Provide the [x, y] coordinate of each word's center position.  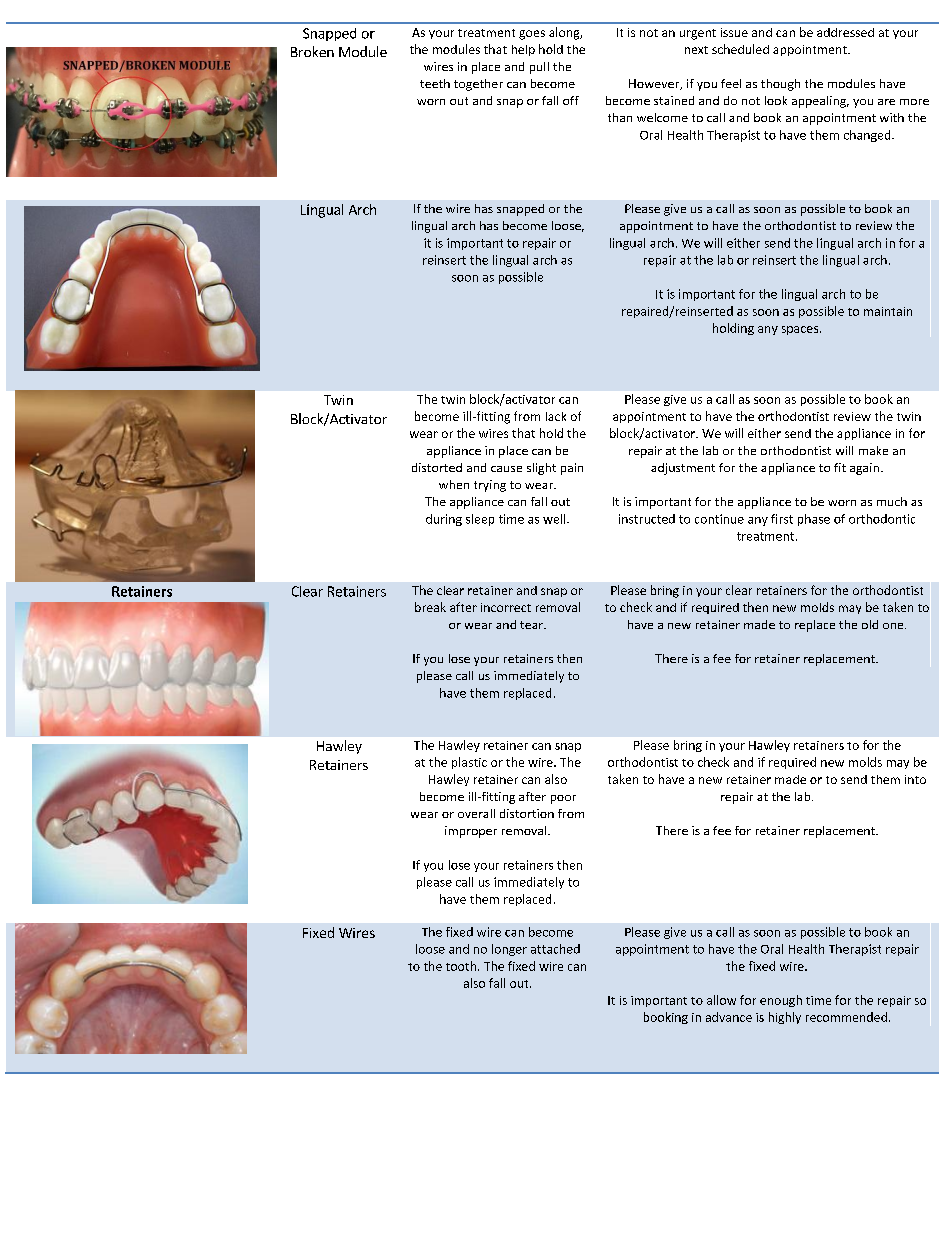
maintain [888, 311]
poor [563, 799]
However [655, 84]
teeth [435, 83]
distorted [437, 467]
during [444, 520]
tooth [462, 966]
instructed [647, 519]
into [915, 779]
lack [556, 416]
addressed [845, 32]
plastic [469, 763]
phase [814, 520]
